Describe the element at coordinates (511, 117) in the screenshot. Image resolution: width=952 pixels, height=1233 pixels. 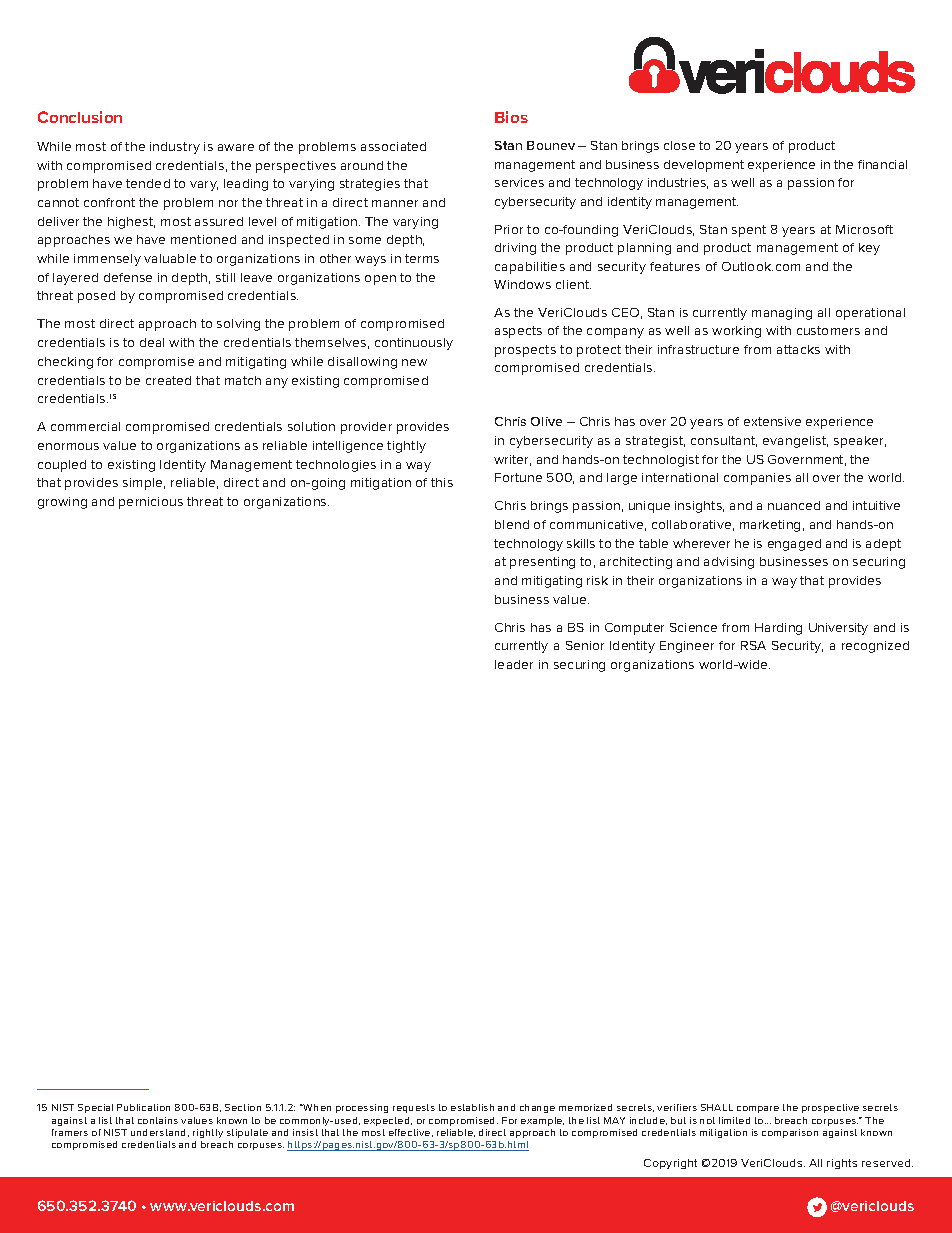
I see `Bios` at that location.
